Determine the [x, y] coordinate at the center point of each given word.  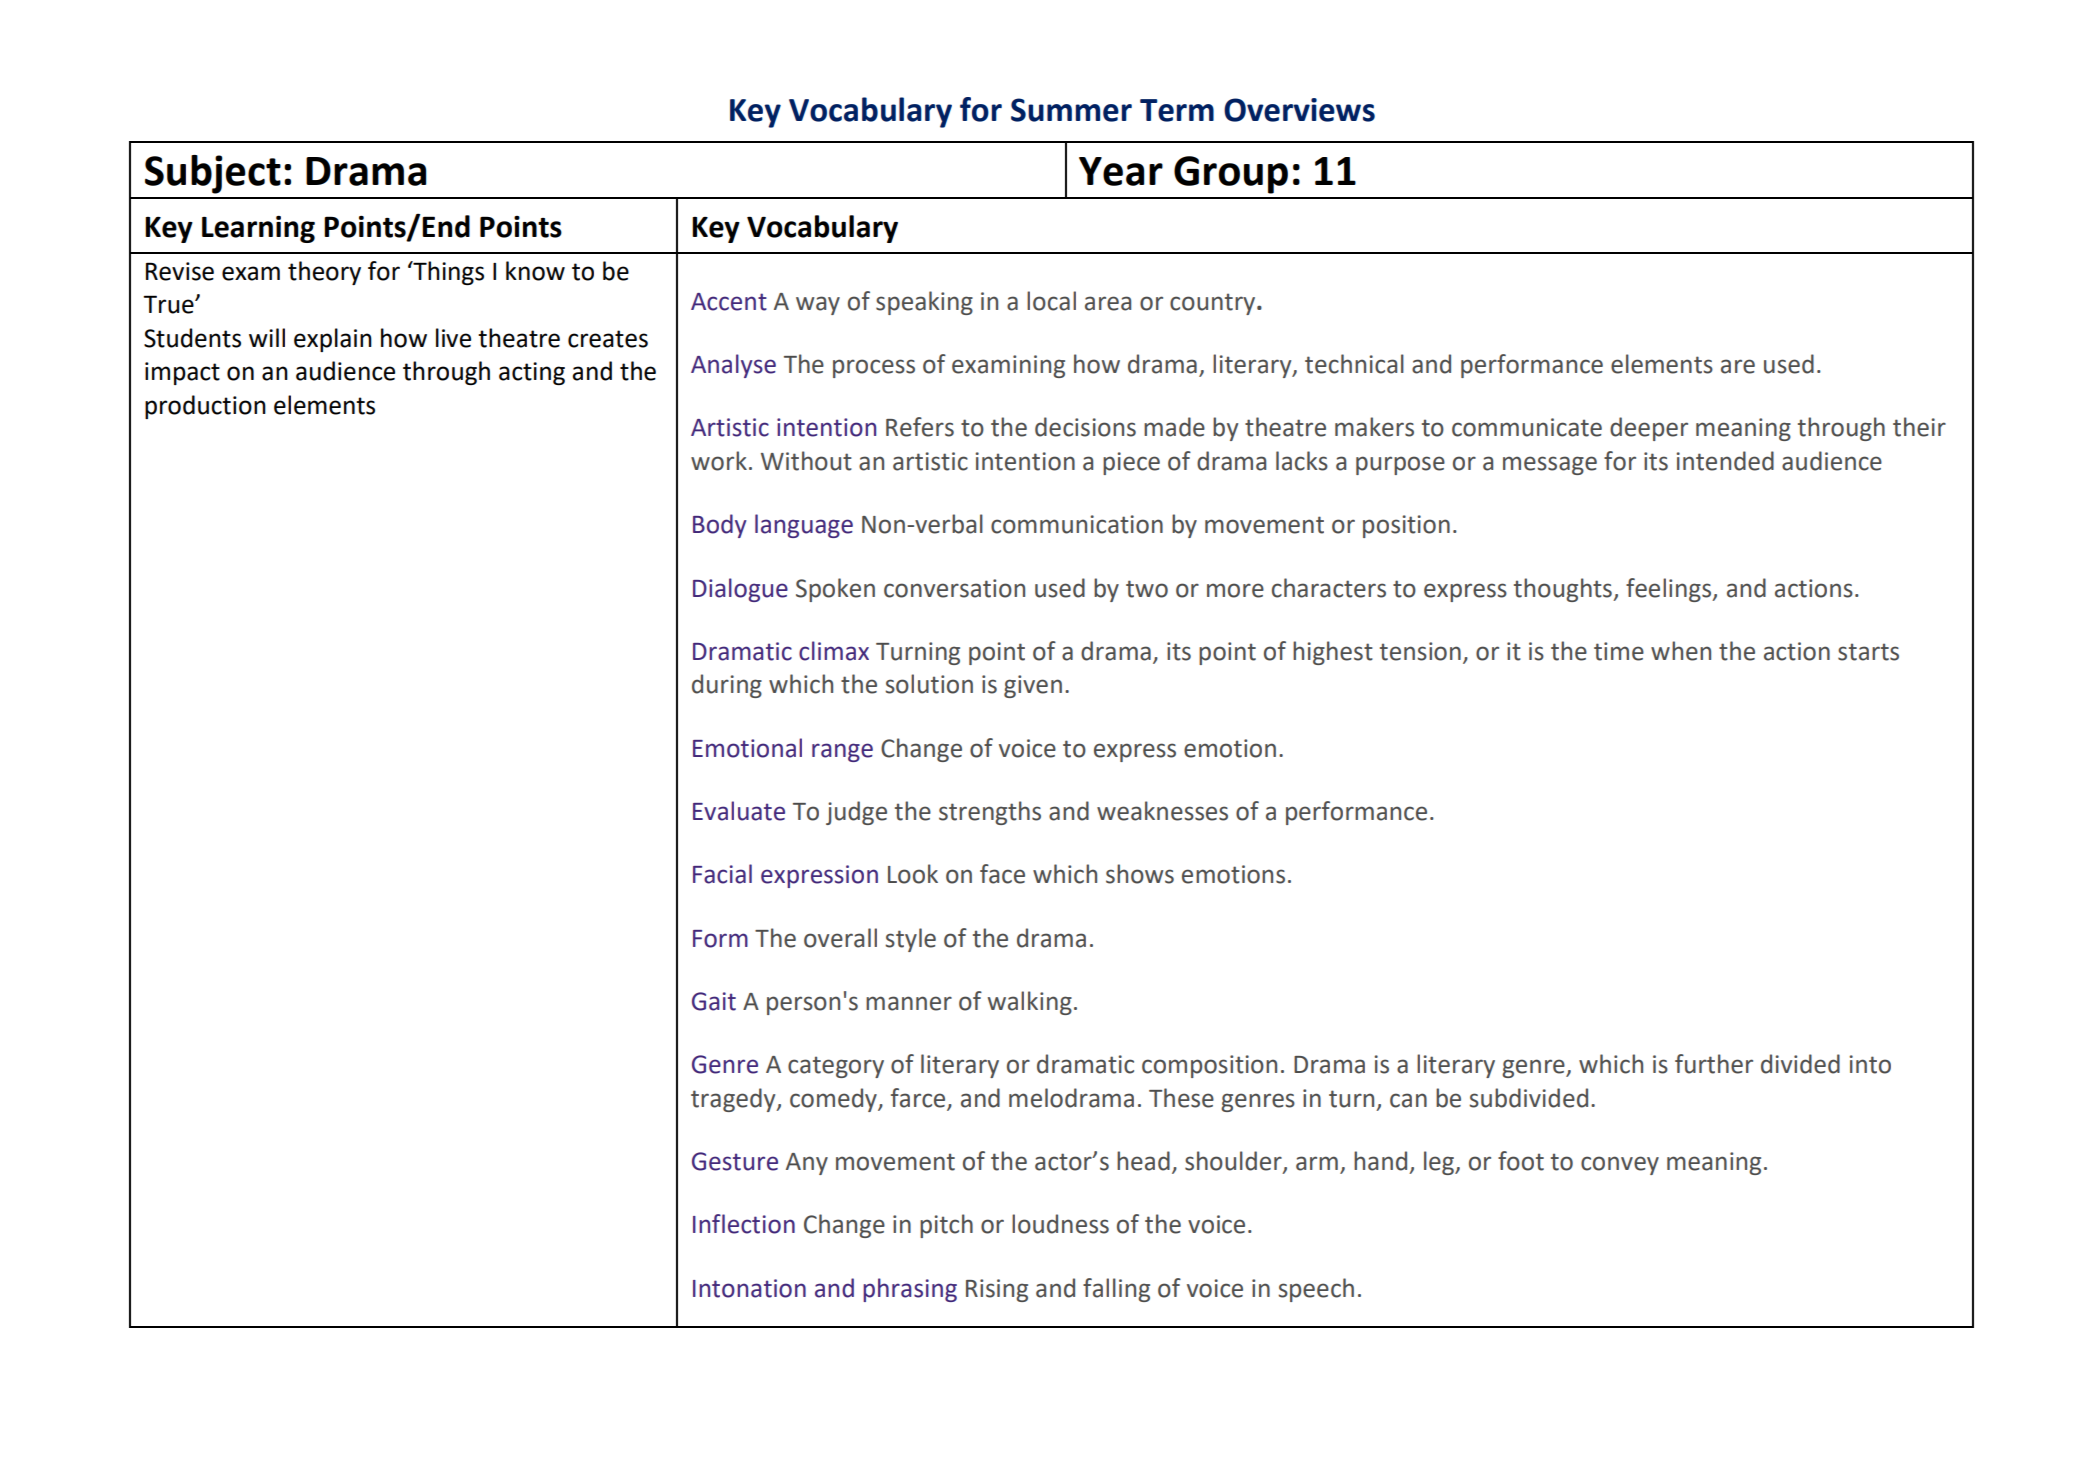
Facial [722, 874]
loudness [1060, 1224]
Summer [1071, 110]
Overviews [1299, 110]
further [1714, 1064]
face [1002, 874]
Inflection [744, 1224]
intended [1725, 461]
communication [1077, 524]
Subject [213, 174]
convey [1620, 1165]
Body [720, 526]
